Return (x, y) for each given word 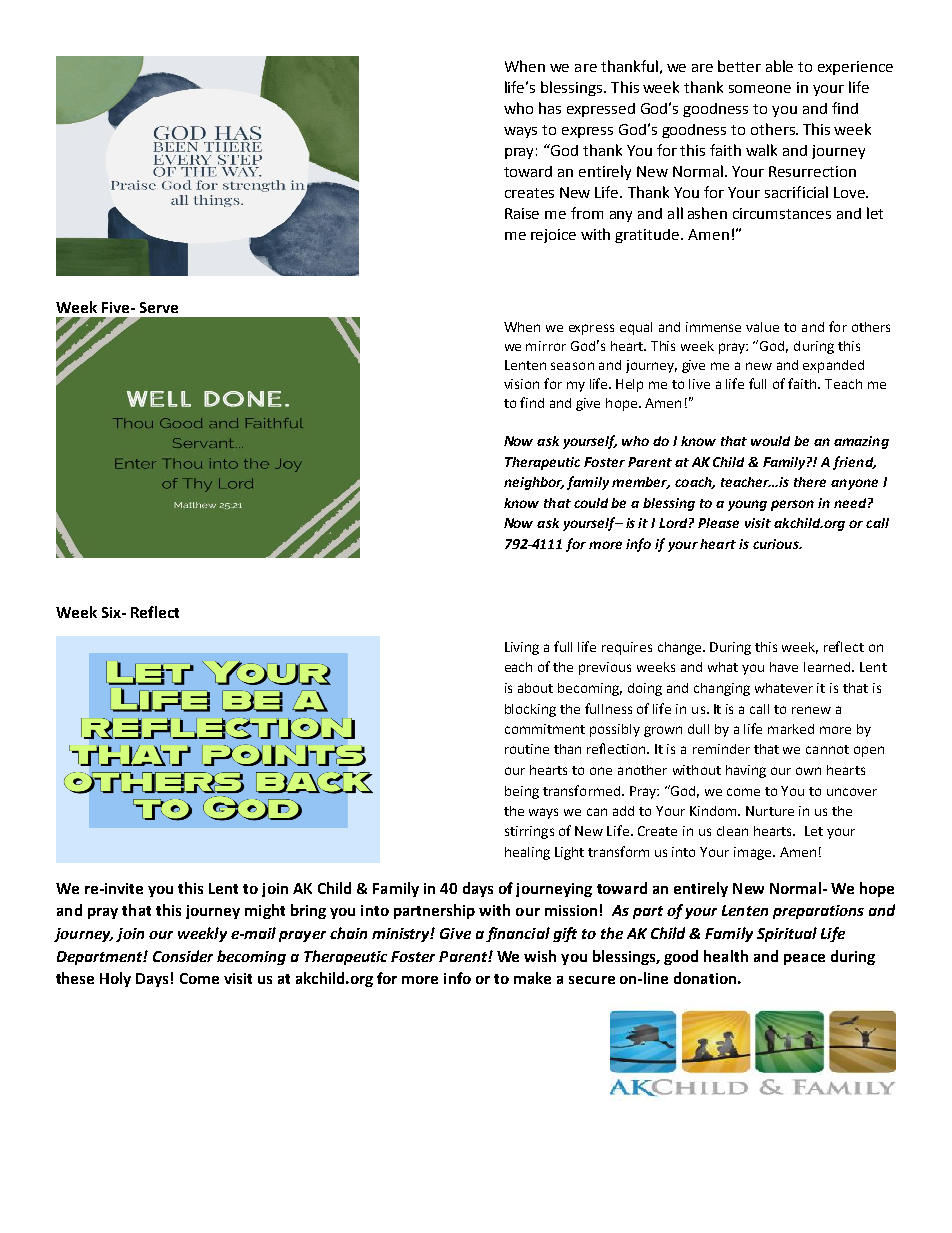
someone (760, 89)
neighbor (534, 483)
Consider (183, 956)
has (550, 108)
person (792, 505)
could (591, 503)
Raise (522, 213)
